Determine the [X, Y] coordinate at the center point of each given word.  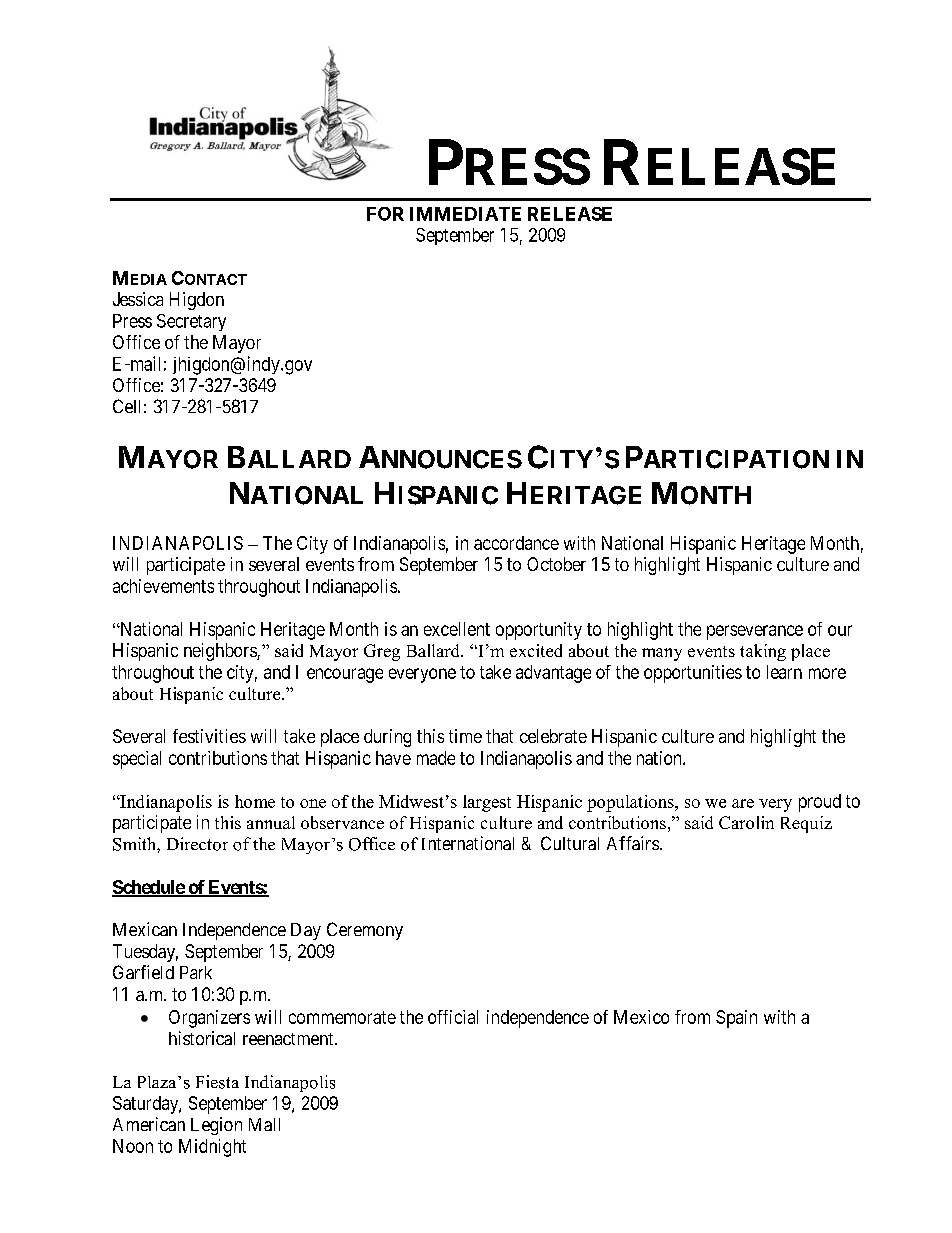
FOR [385, 214]
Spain [736, 1019]
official [453, 1017]
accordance [516, 543]
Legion [216, 1126]
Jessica [138, 299]
